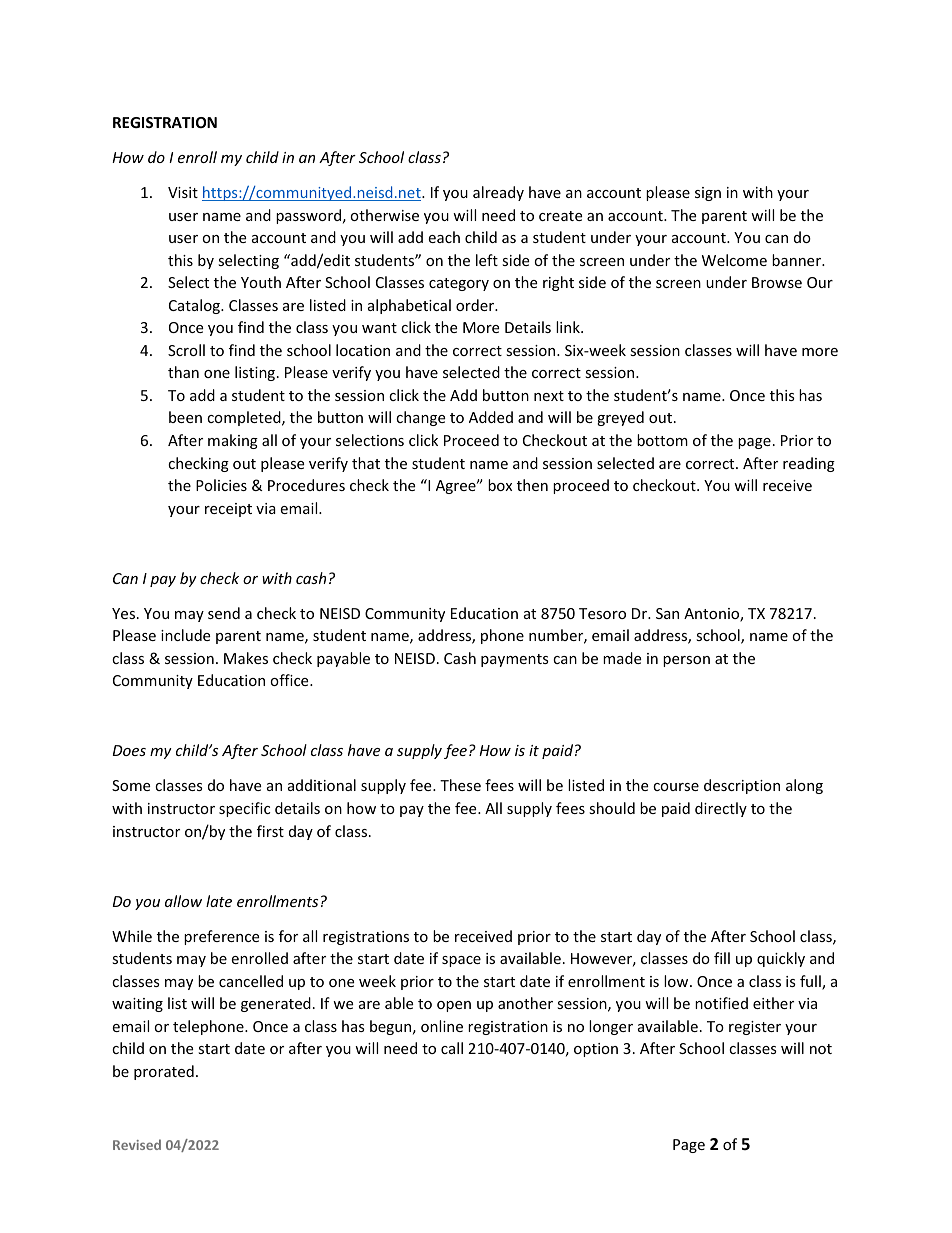 The image size is (952, 1233). Describe the element at coordinates (233, 441) in the screenshot. I see `making` at that location.
